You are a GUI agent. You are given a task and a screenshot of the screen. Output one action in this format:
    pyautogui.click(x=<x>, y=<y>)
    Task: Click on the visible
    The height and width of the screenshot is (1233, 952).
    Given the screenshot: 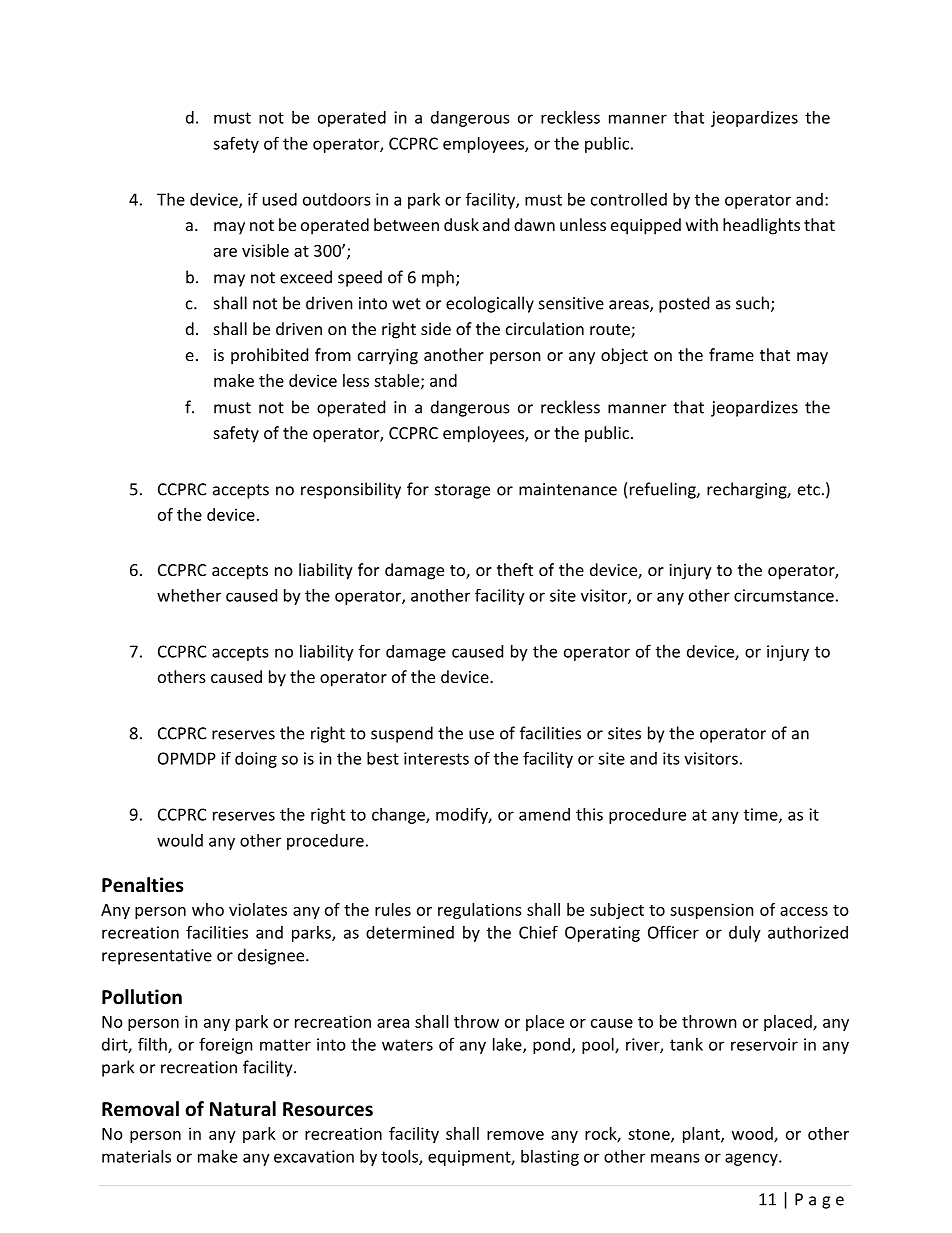 What is the action you would take?
    pyautogui.click(x=265, y=250)
